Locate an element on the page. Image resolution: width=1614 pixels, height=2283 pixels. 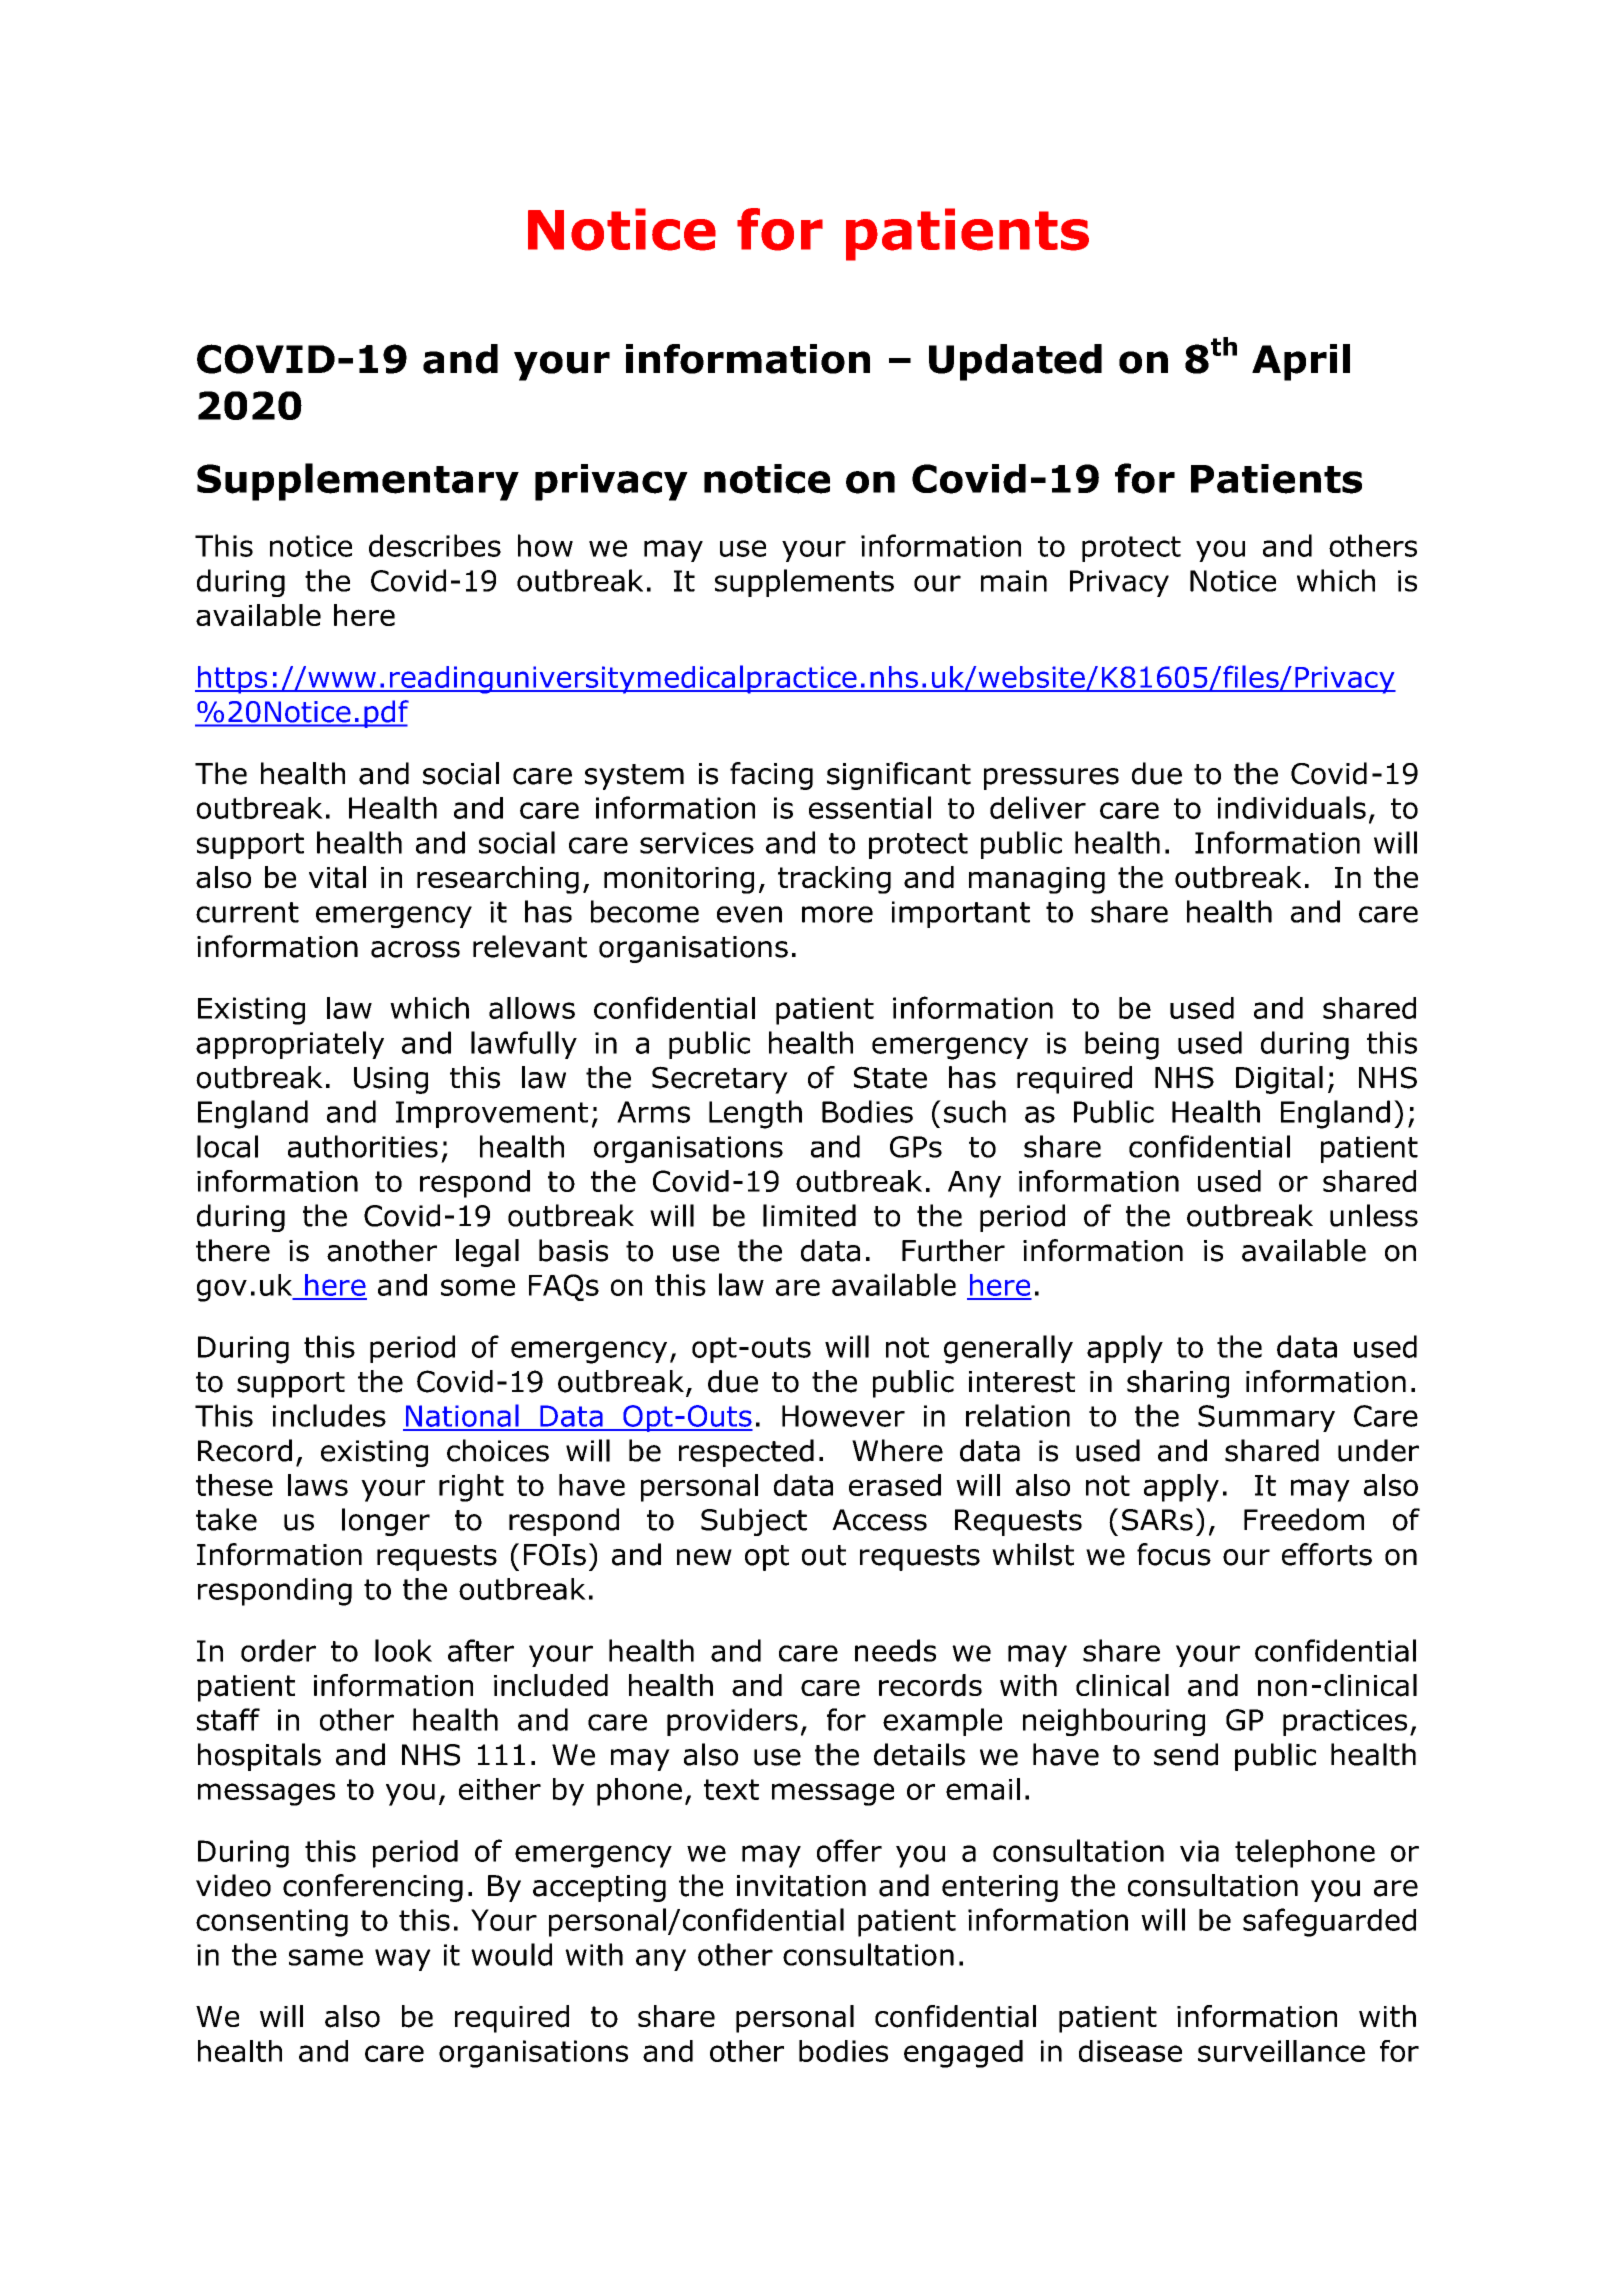
Supplementary is located at coordinates (358, 482).
